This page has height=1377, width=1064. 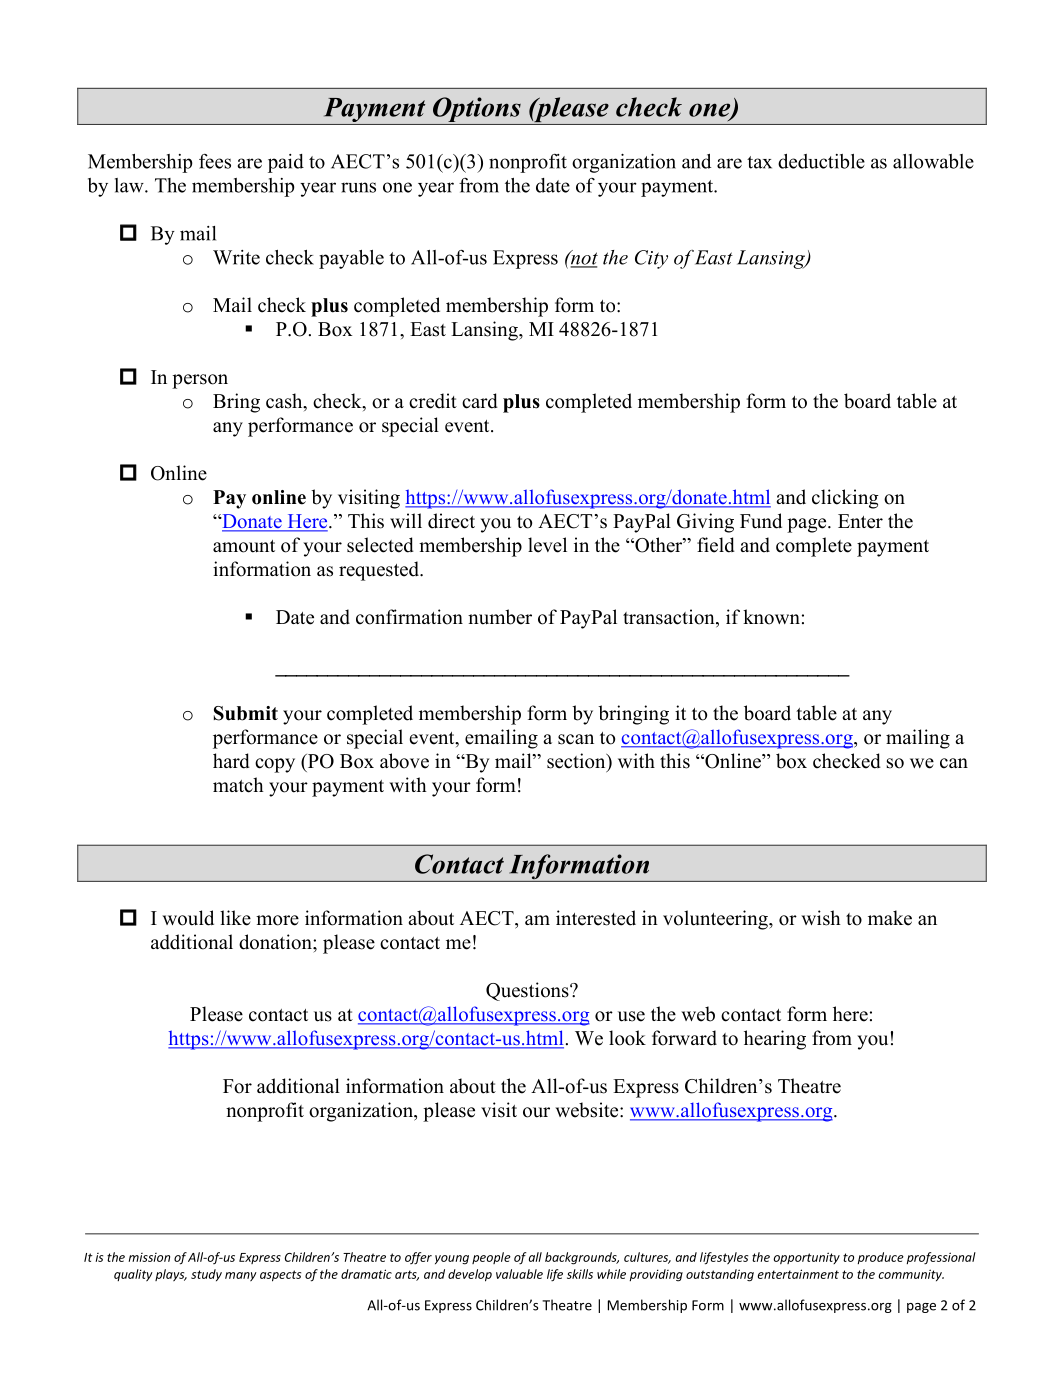 I want to click on card, so click(x=480, y=401).
